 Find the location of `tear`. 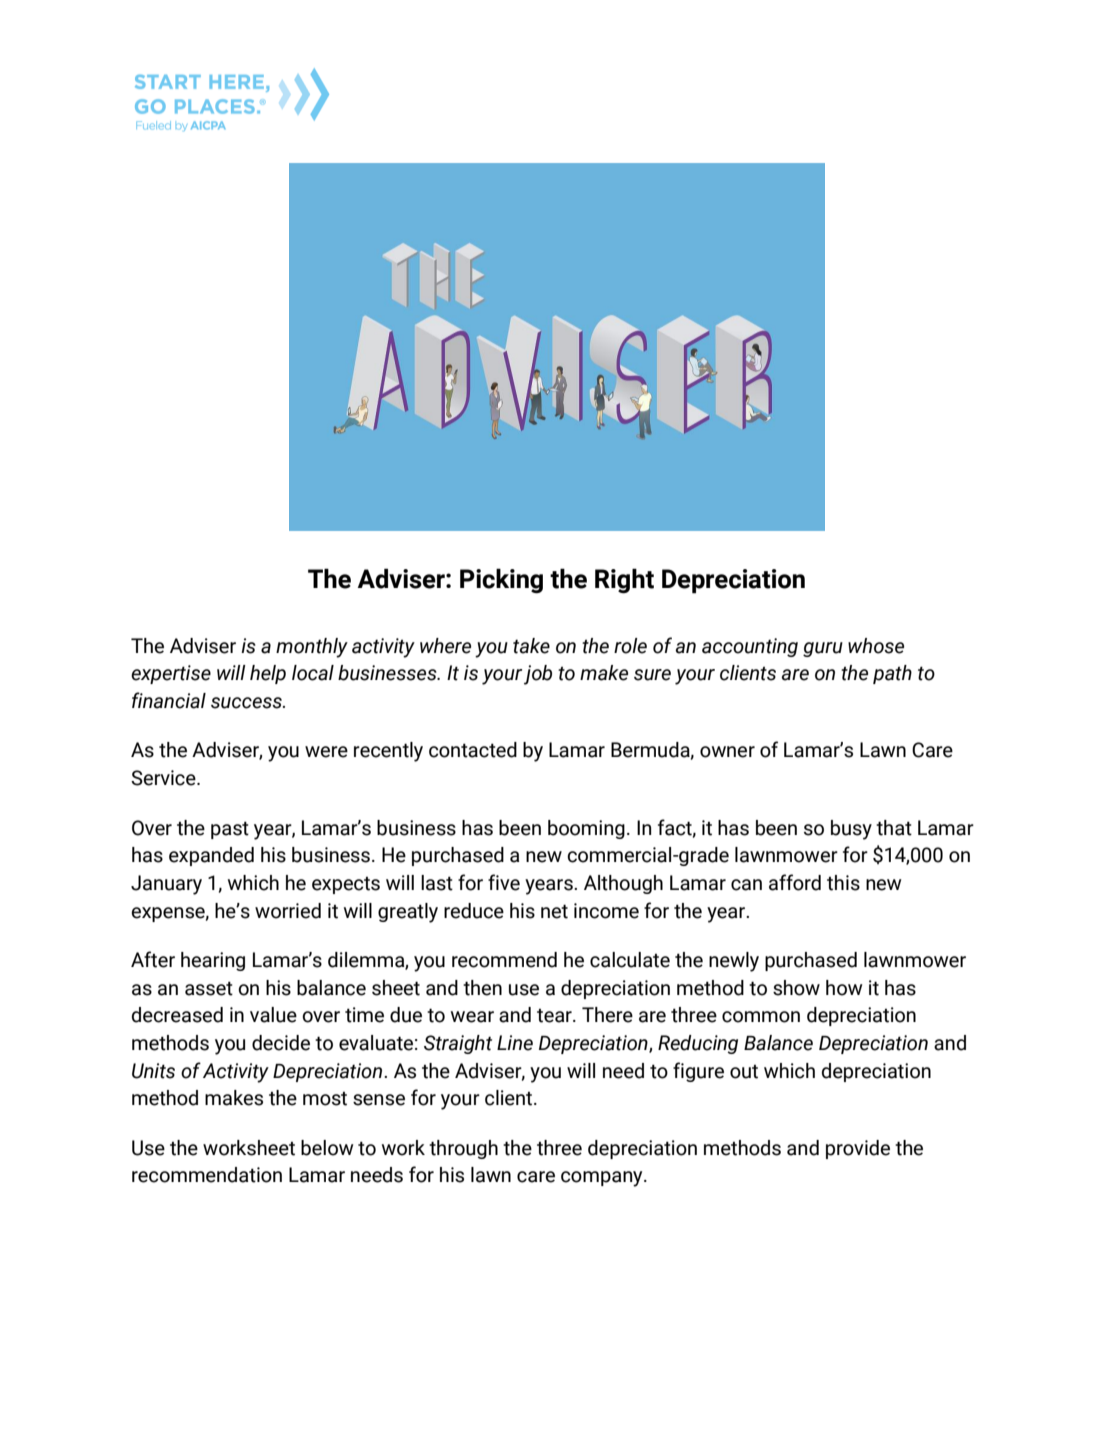

tear is located at coordinates (555, 1016).
